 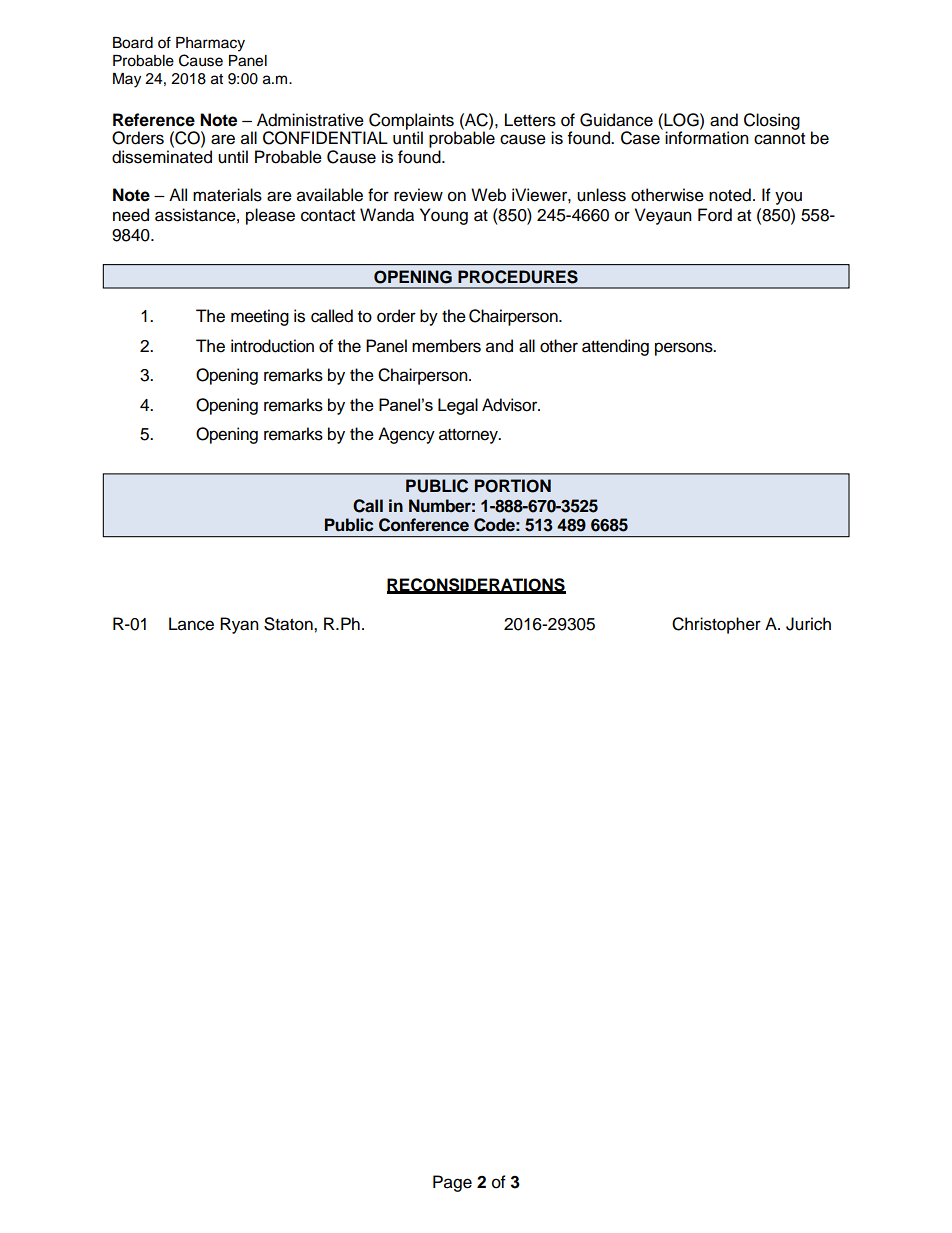 What do you see at coordinates (424, 525) in the screenshot?
I see `Conference` at bounding box center [424, 525].
